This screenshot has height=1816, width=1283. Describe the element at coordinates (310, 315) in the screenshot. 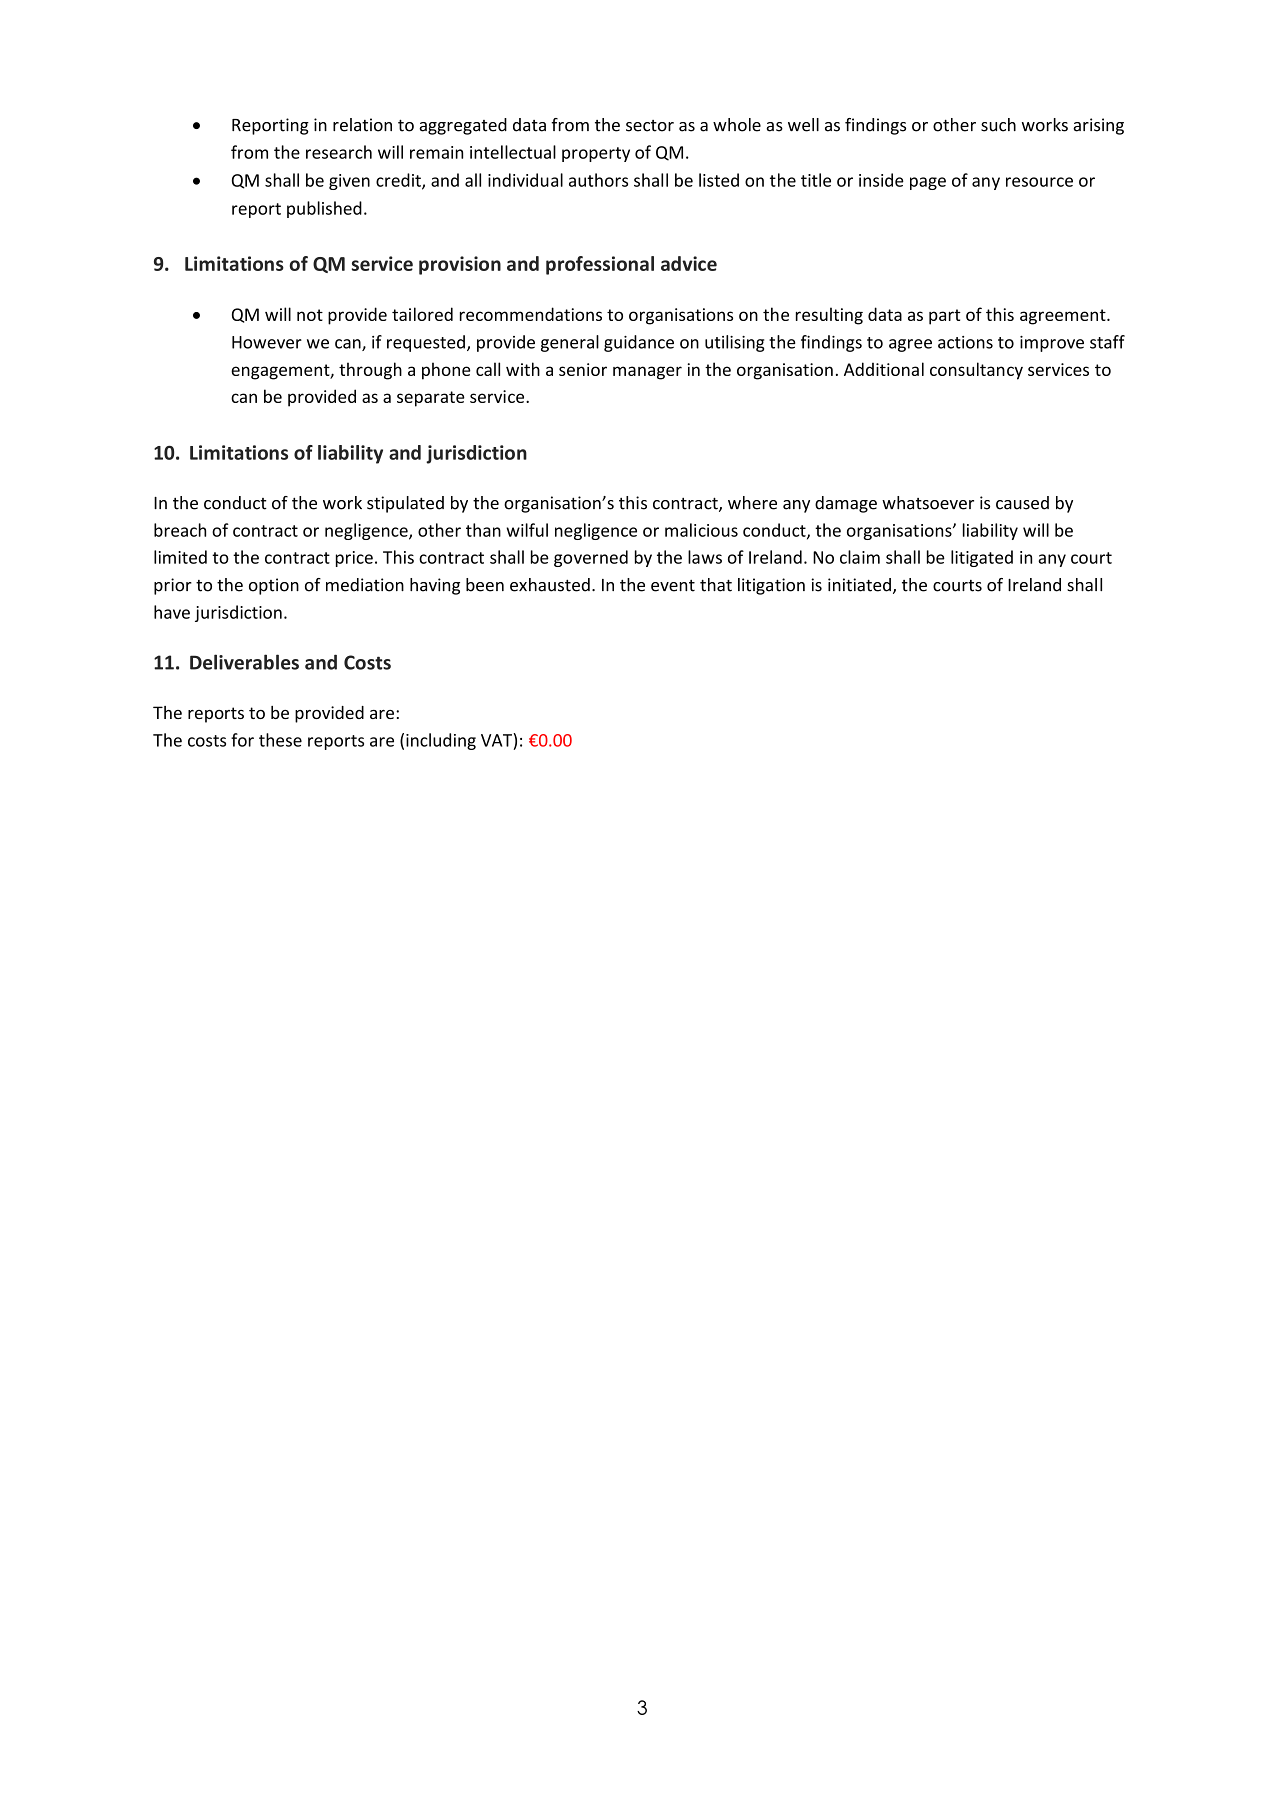

I see `not` at that location.
